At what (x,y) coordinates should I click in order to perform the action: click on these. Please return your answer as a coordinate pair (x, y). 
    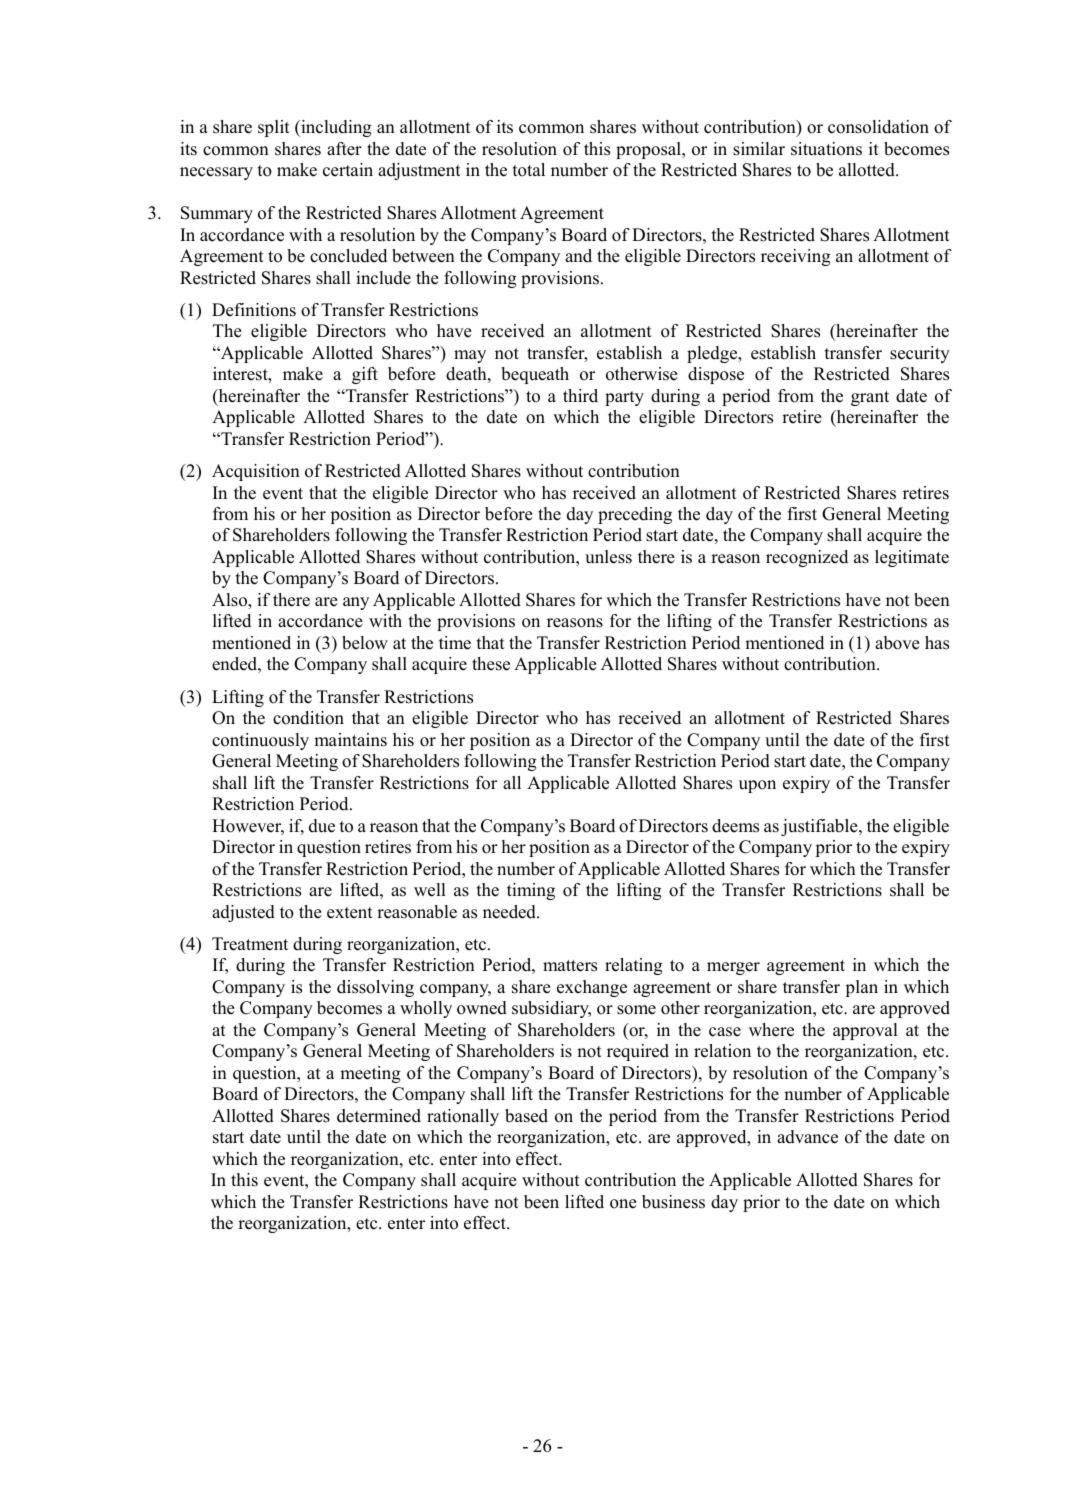
    Looking at the image, I should click on (491, 664).
